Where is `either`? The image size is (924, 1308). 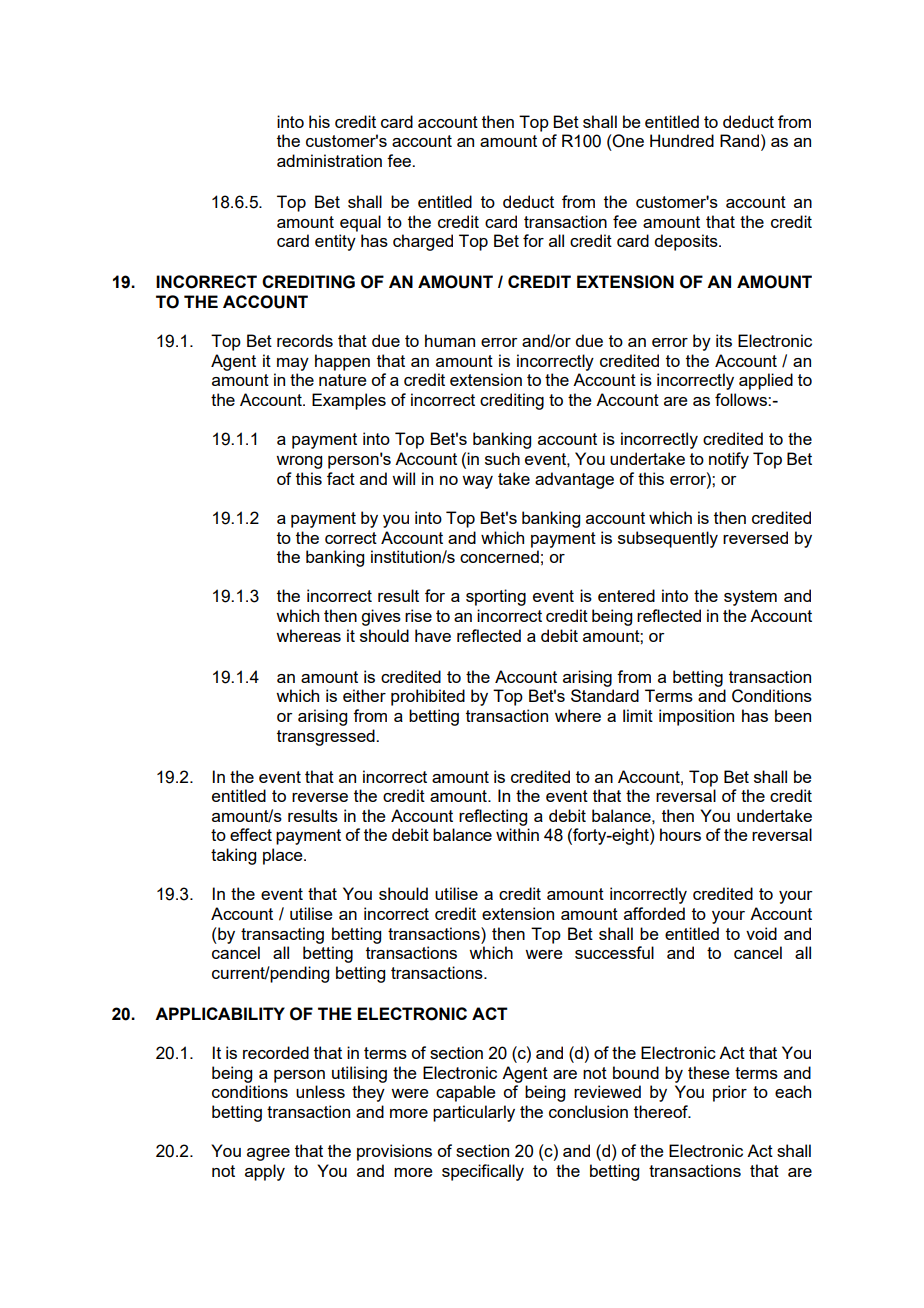 either is located at coordinates (364, 695).
